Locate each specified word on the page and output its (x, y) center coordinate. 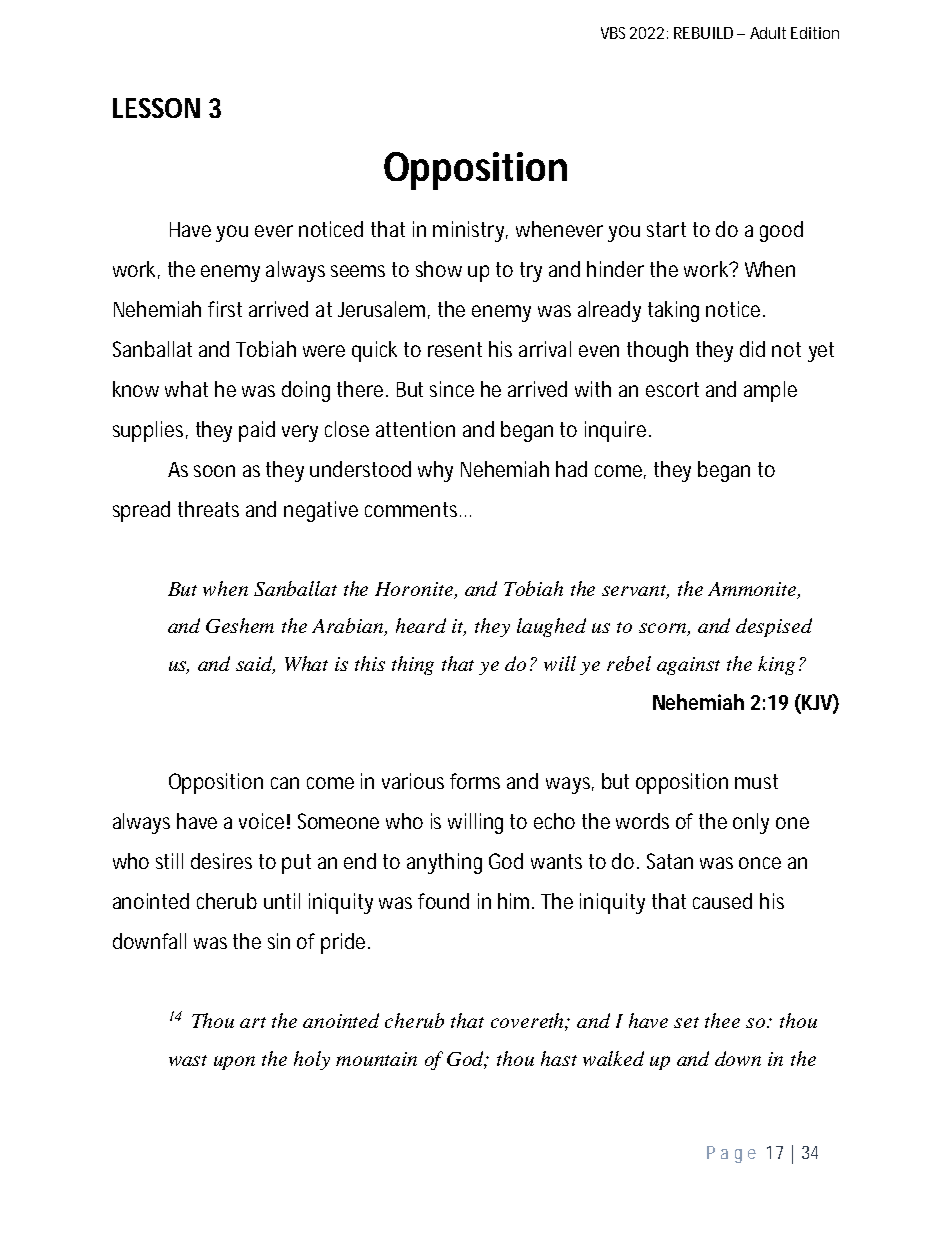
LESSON (156, 108)
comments (413, 509)
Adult (768, 33)
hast (559, 1058)
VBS (613, 33)
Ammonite (753, 590)
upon (234, 1063)
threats (208, 509)
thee (722, 1020)
